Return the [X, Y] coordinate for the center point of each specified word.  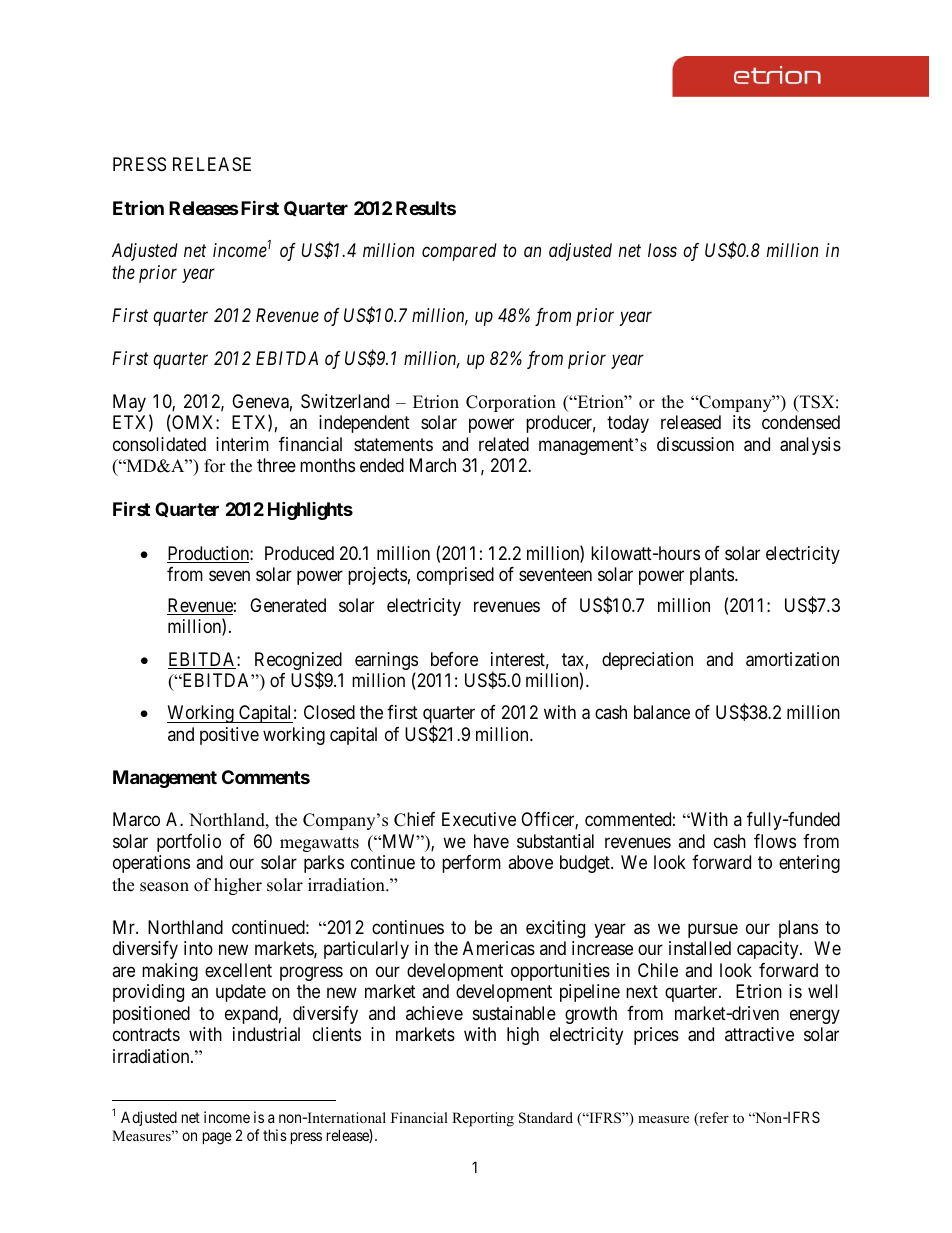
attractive [759, 1034]
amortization [792, 659]
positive [229, 736]
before [454, 659]
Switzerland [345, 401]
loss [662, 250]
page [217, 1138]
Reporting [483, 1119]
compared [459, 252]
